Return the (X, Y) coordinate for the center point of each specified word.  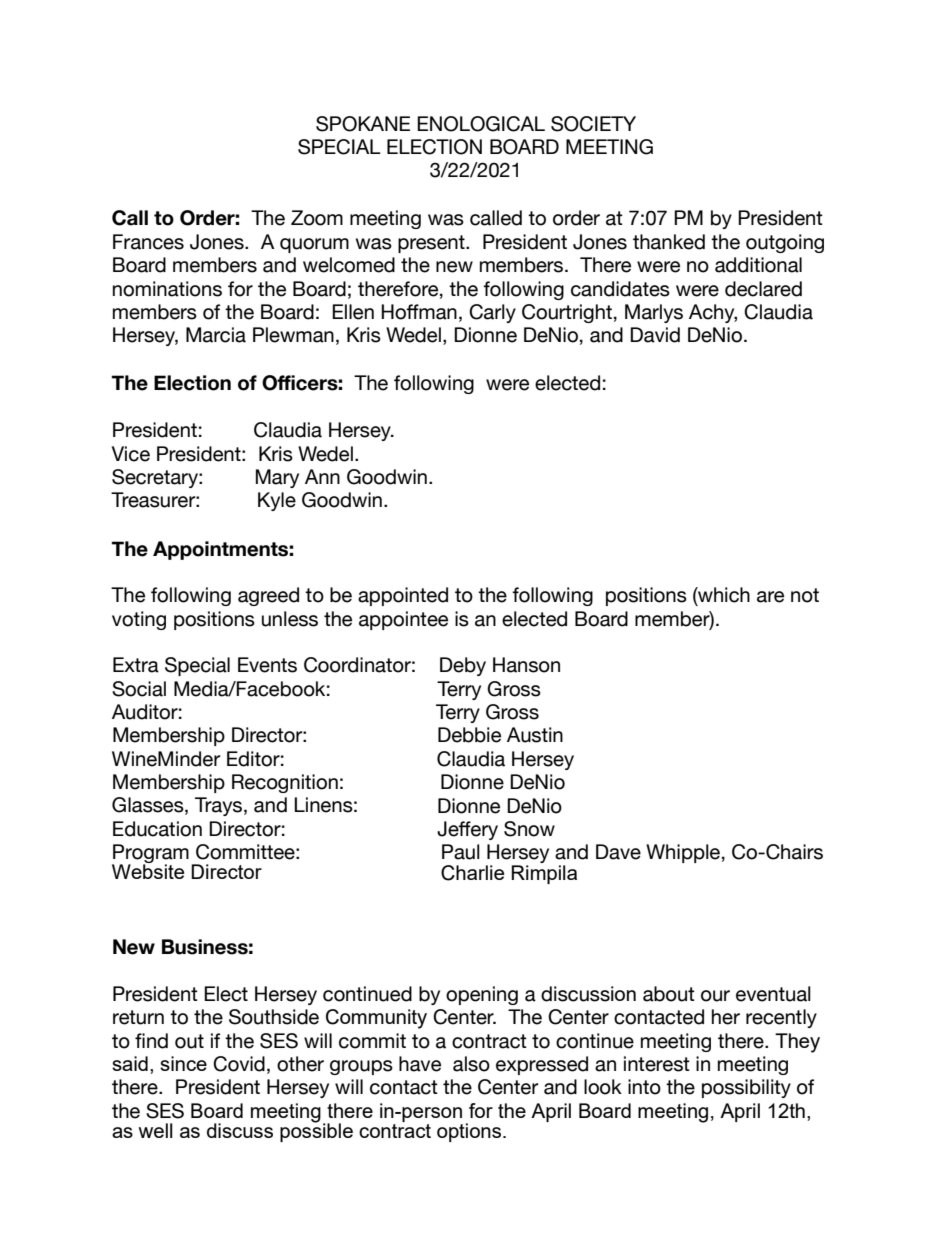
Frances (148, 242)
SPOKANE (363, 124)
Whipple (683, 853)
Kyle (277, 501)
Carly (492, 313)
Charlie (472, 873)
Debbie (469, 735)
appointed (403, 596)
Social (139, 689)
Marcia (216, 335)
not (805, 595)
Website (148, 870)
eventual (773, 994)
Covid (239, 1064)
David (655, 335)
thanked (669, 242)
